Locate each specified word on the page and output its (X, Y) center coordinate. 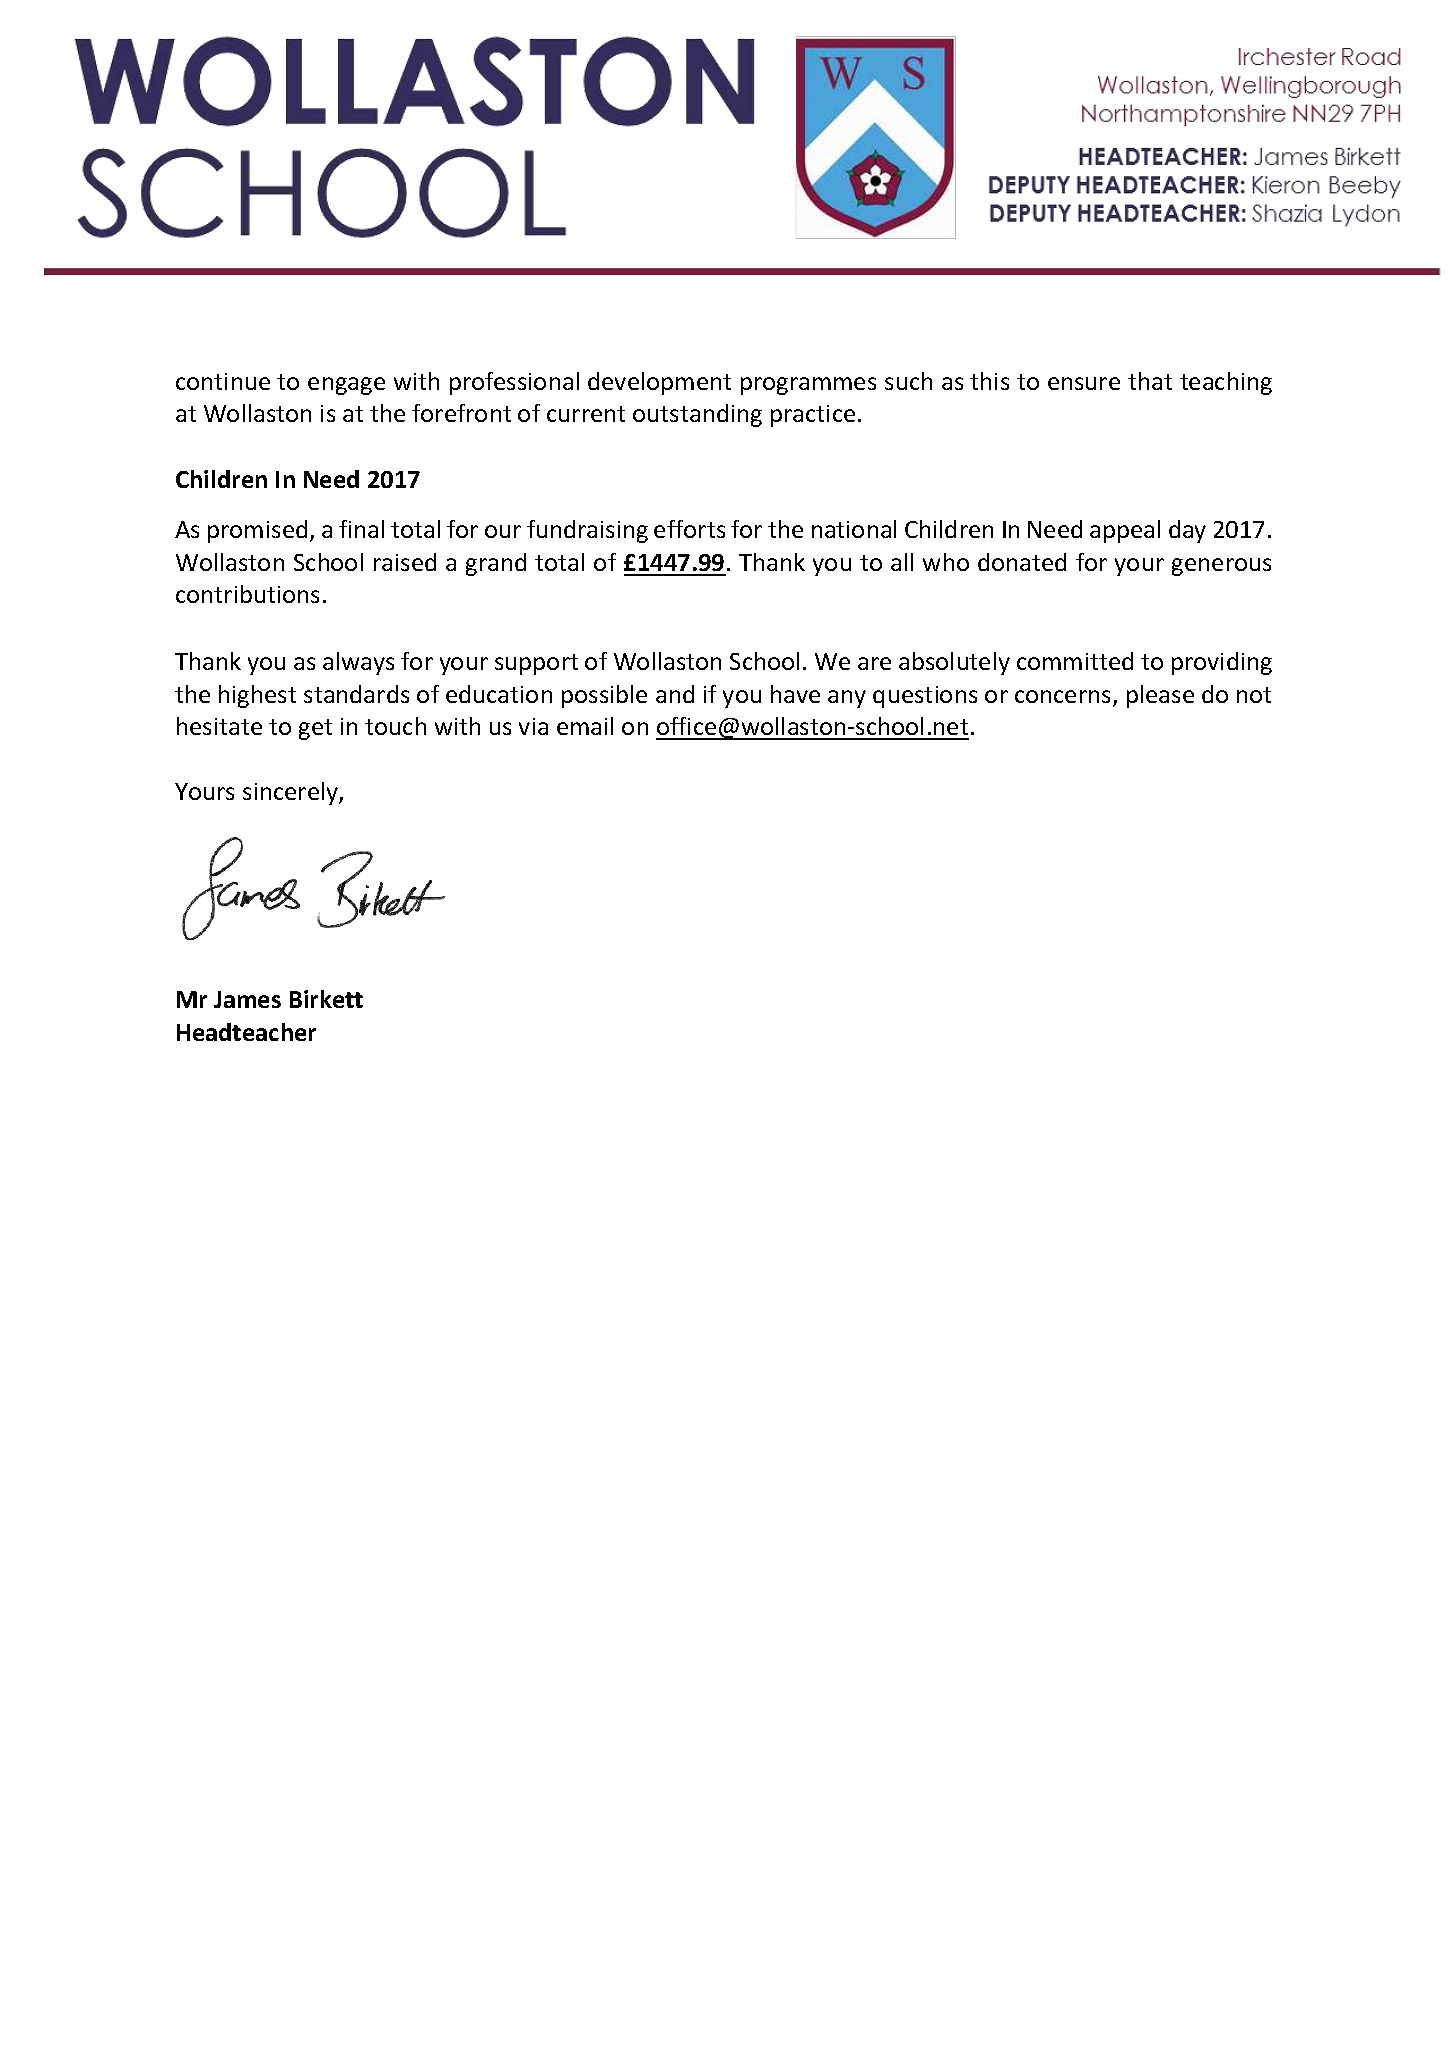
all (902, 562)
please (1160, 696)
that (1150, 381)
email (585, 726)
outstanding (697, 415)
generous (1221, 567)
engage (346, 386)
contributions (247, 594)
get (315, 729)
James (247, 999)
